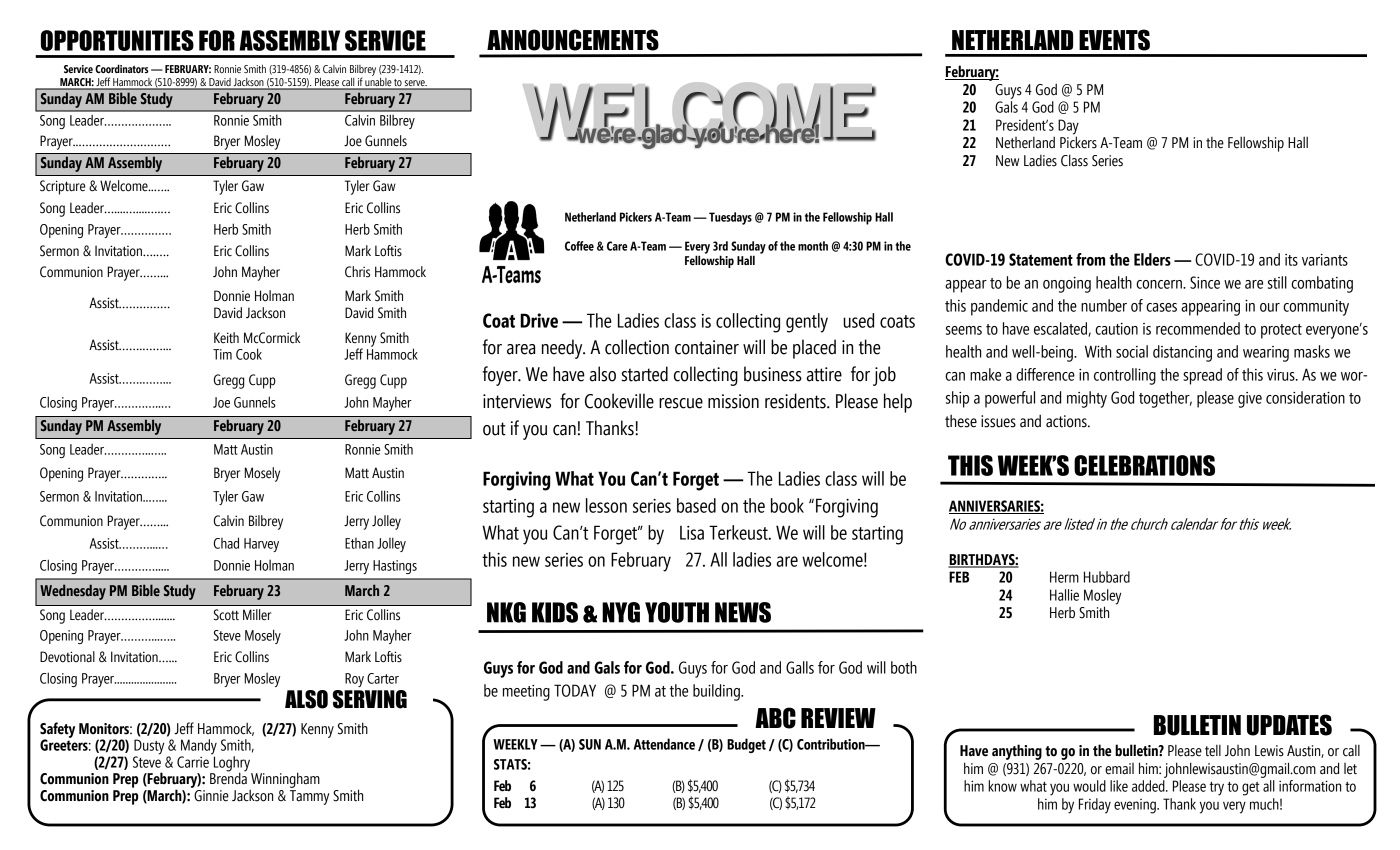 The image size is (1400, 850). I want to click on ANNOUNCEMENTS, so click(573, 40).
